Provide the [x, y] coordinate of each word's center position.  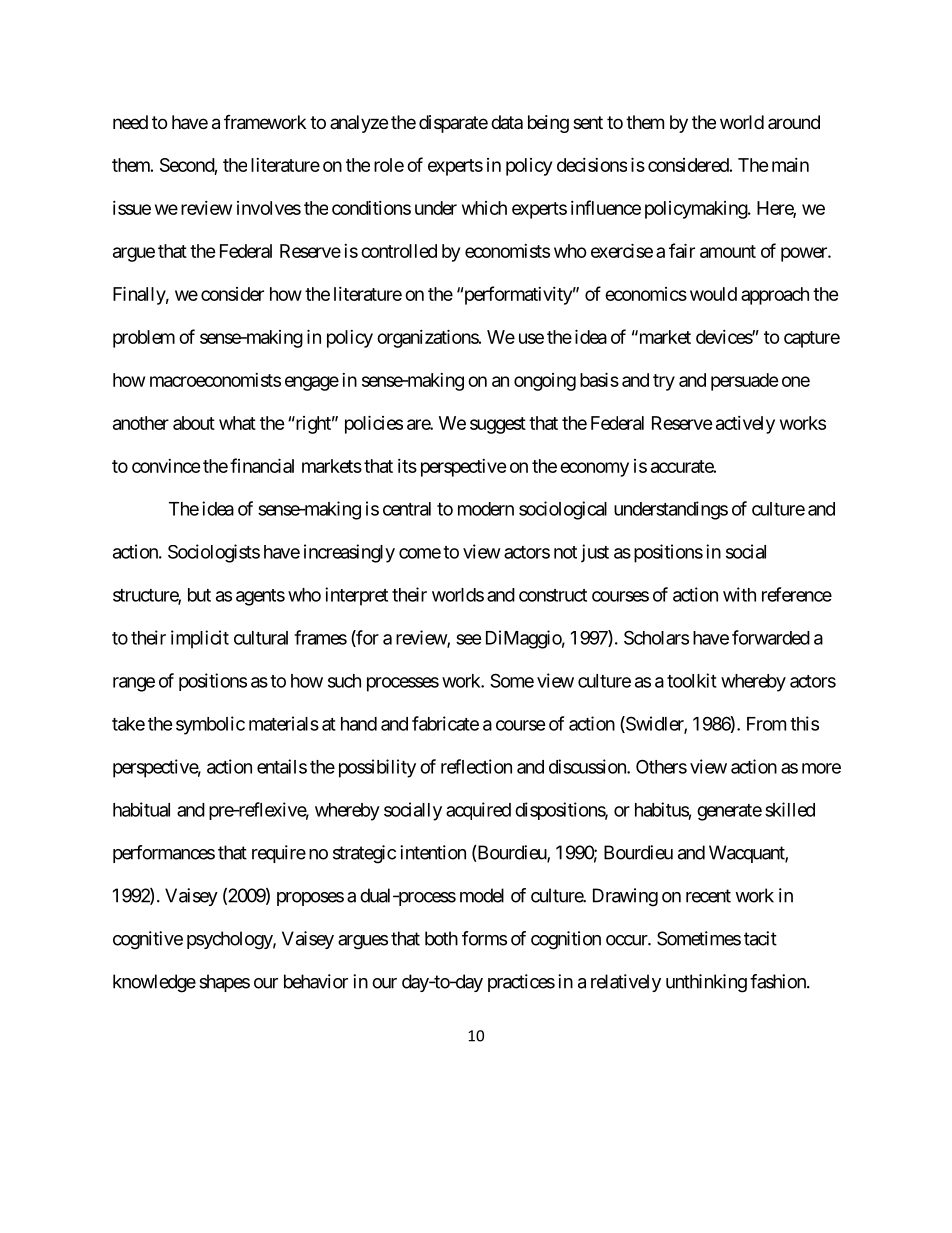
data [507, 122]
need [130, 122]
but [199, 595]
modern [486, 509]
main [790, 165]
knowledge [154, 983]
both [441, 938]
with [739, 594]
